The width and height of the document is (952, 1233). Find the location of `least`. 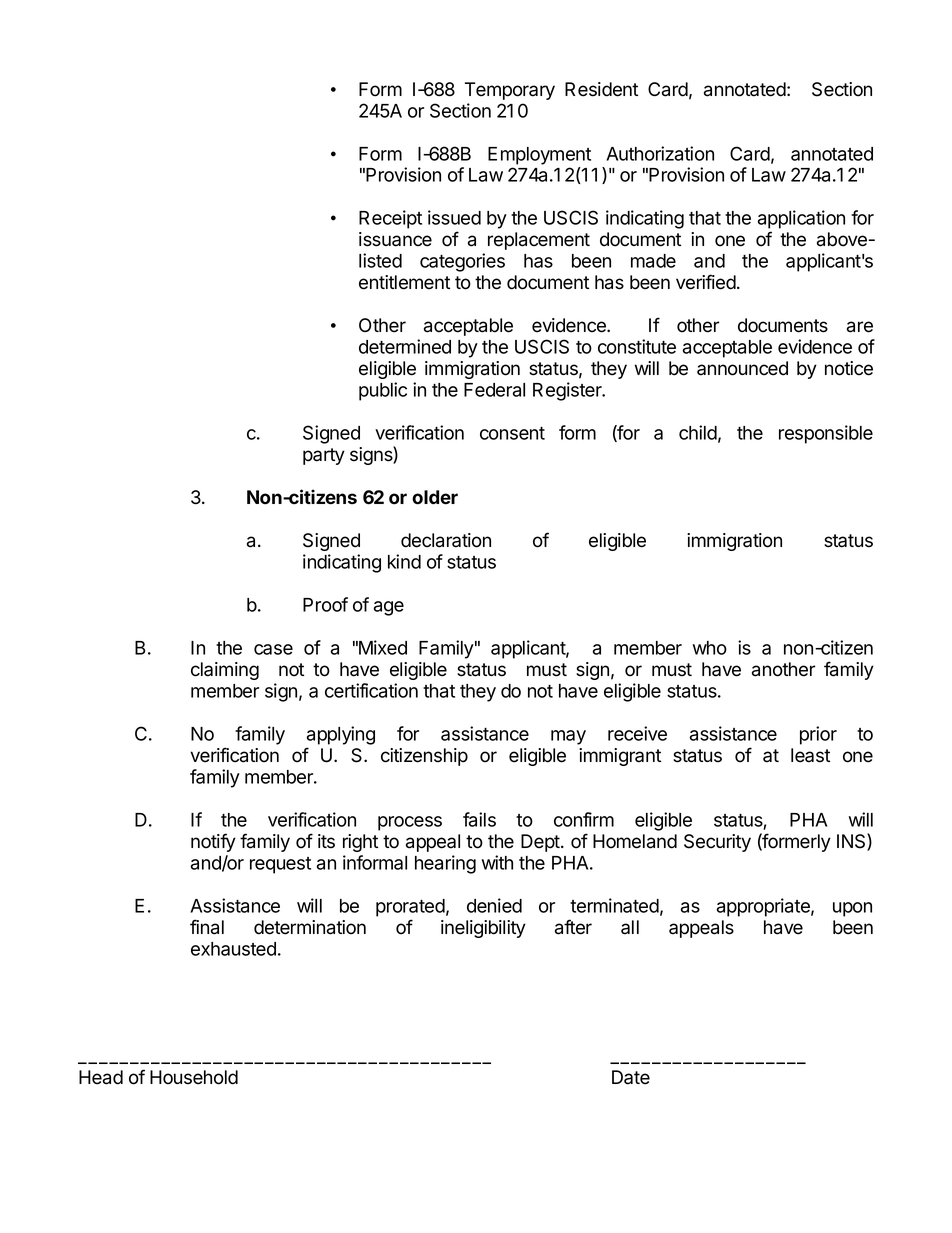

least is located at coordinates (810, 755).
